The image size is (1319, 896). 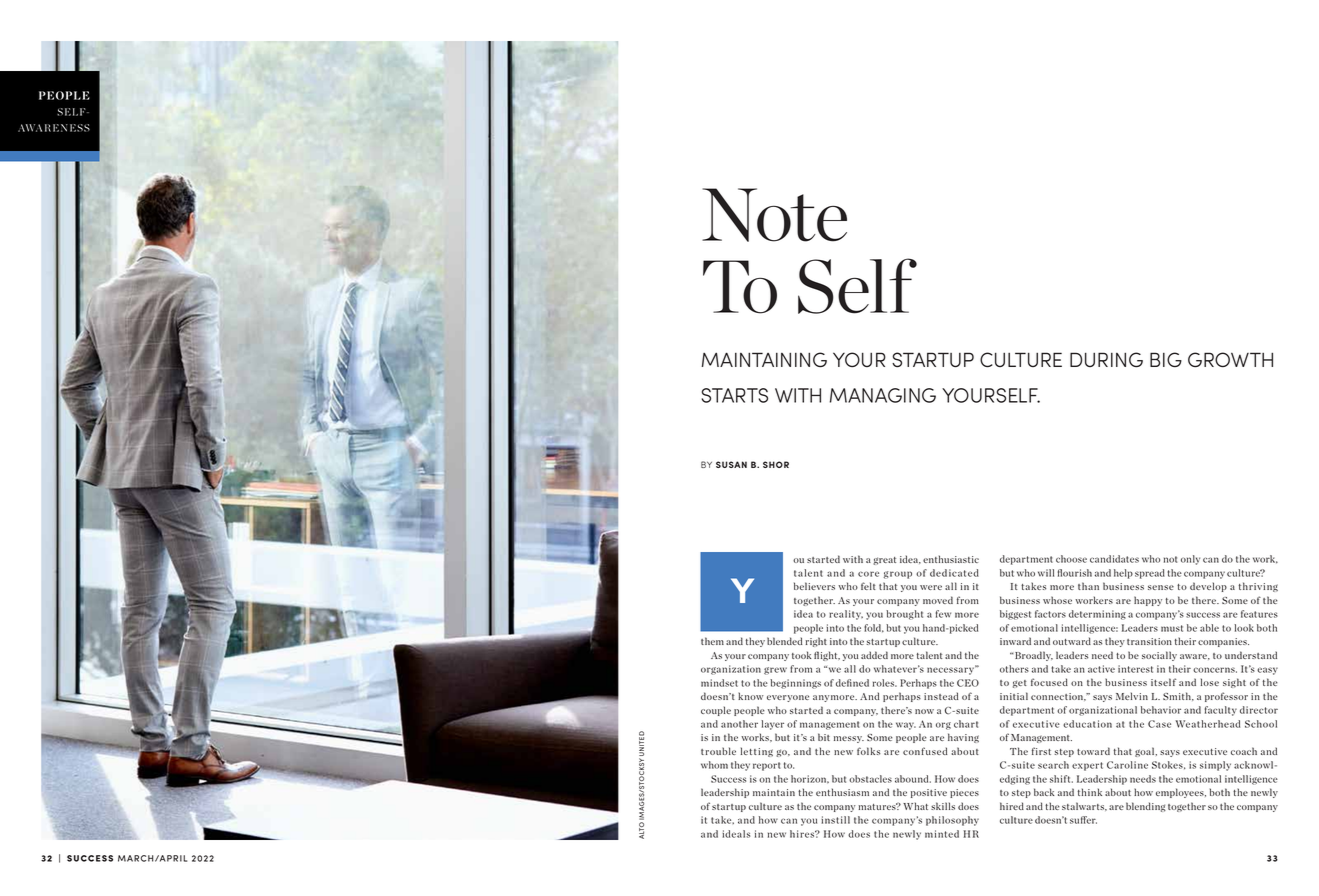 I want to click on MANAGING, so click(x=883, y=395).
